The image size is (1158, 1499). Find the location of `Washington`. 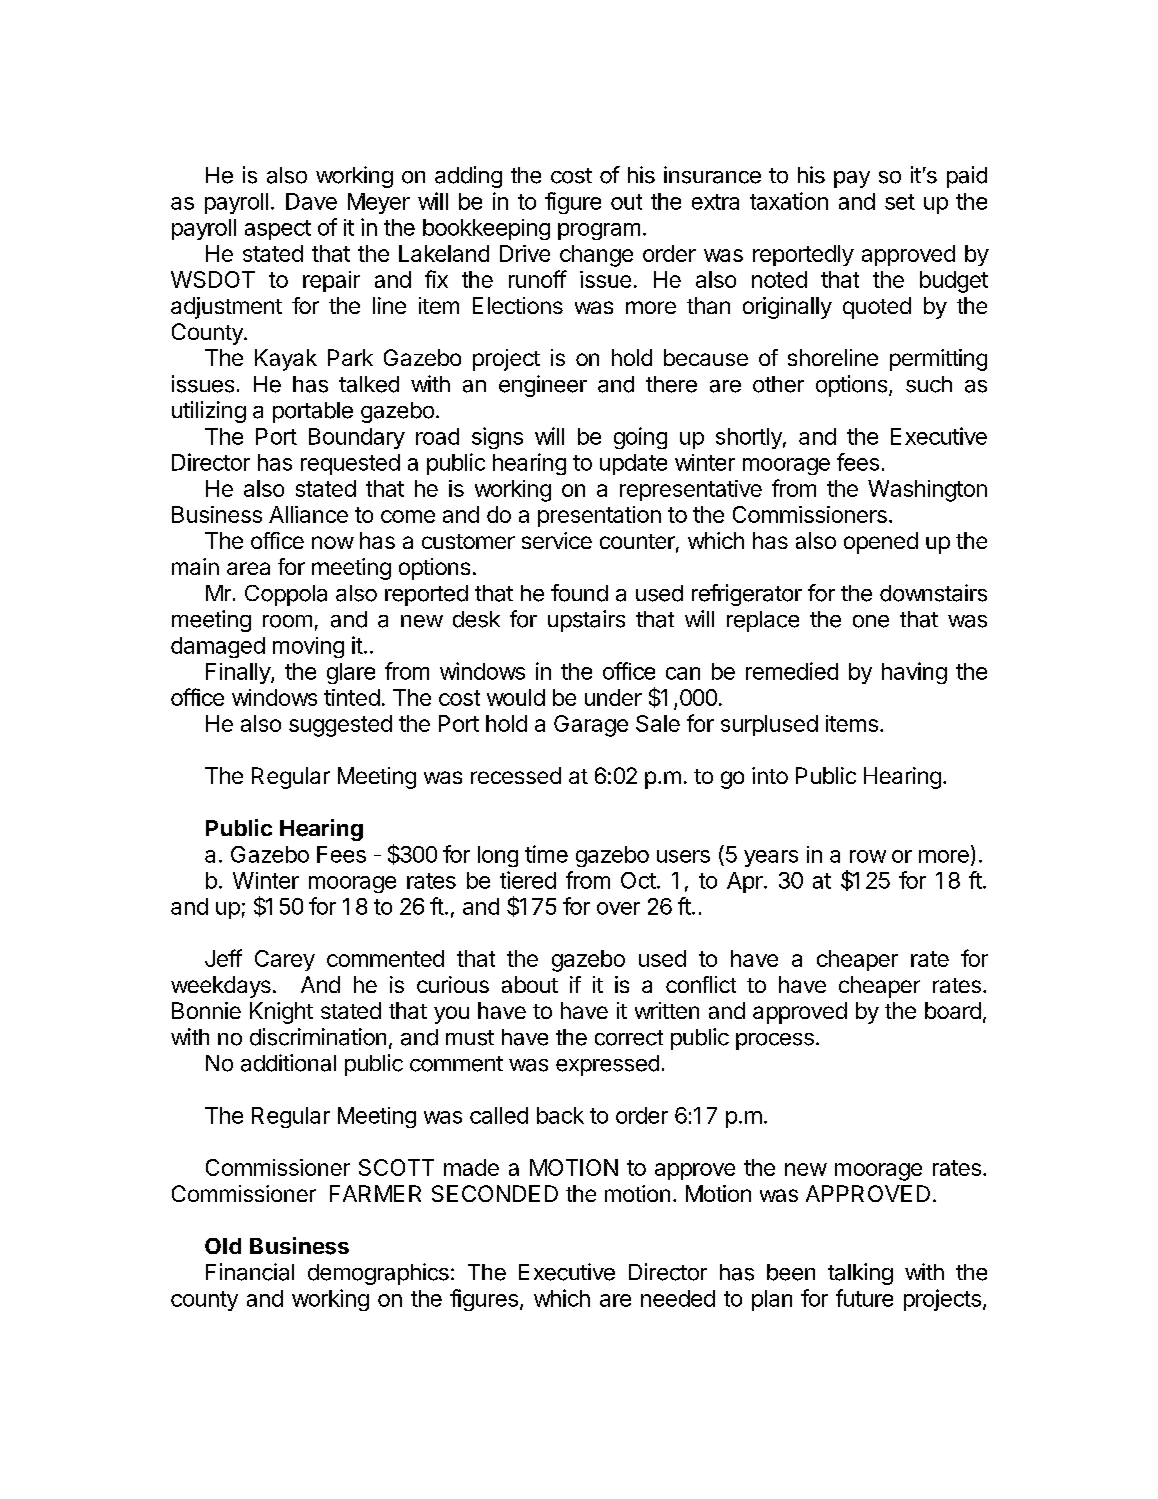

Washington is located at coordinates (927, 491).
